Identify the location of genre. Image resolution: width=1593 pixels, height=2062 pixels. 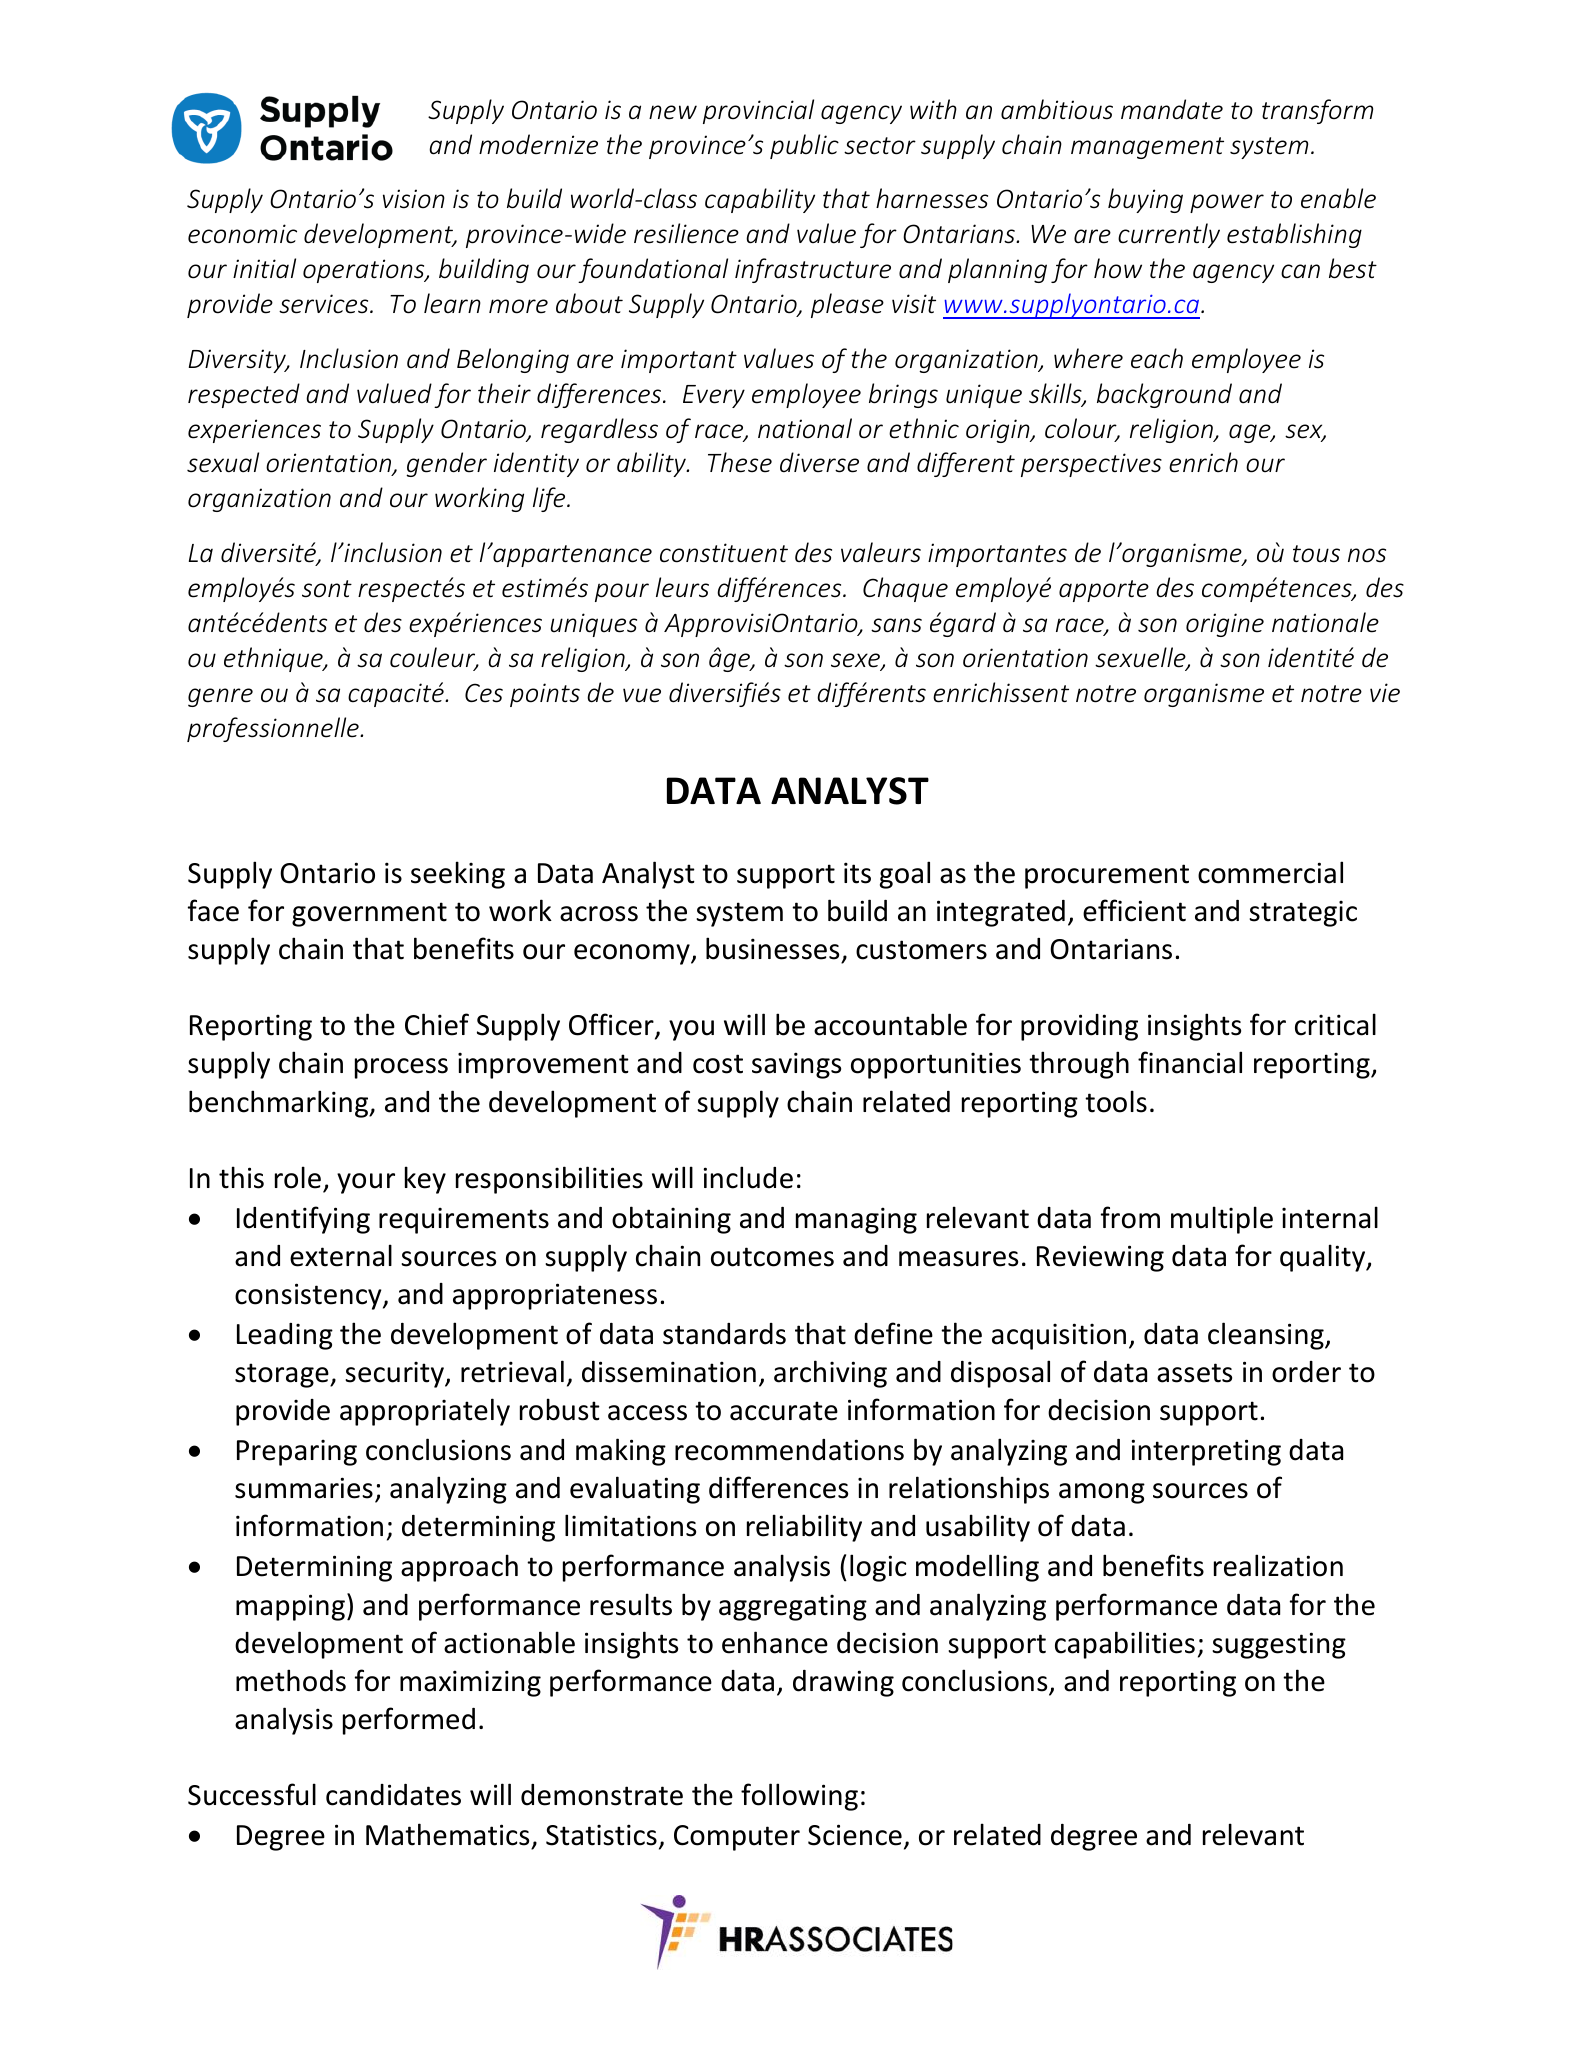
(220, 697).
